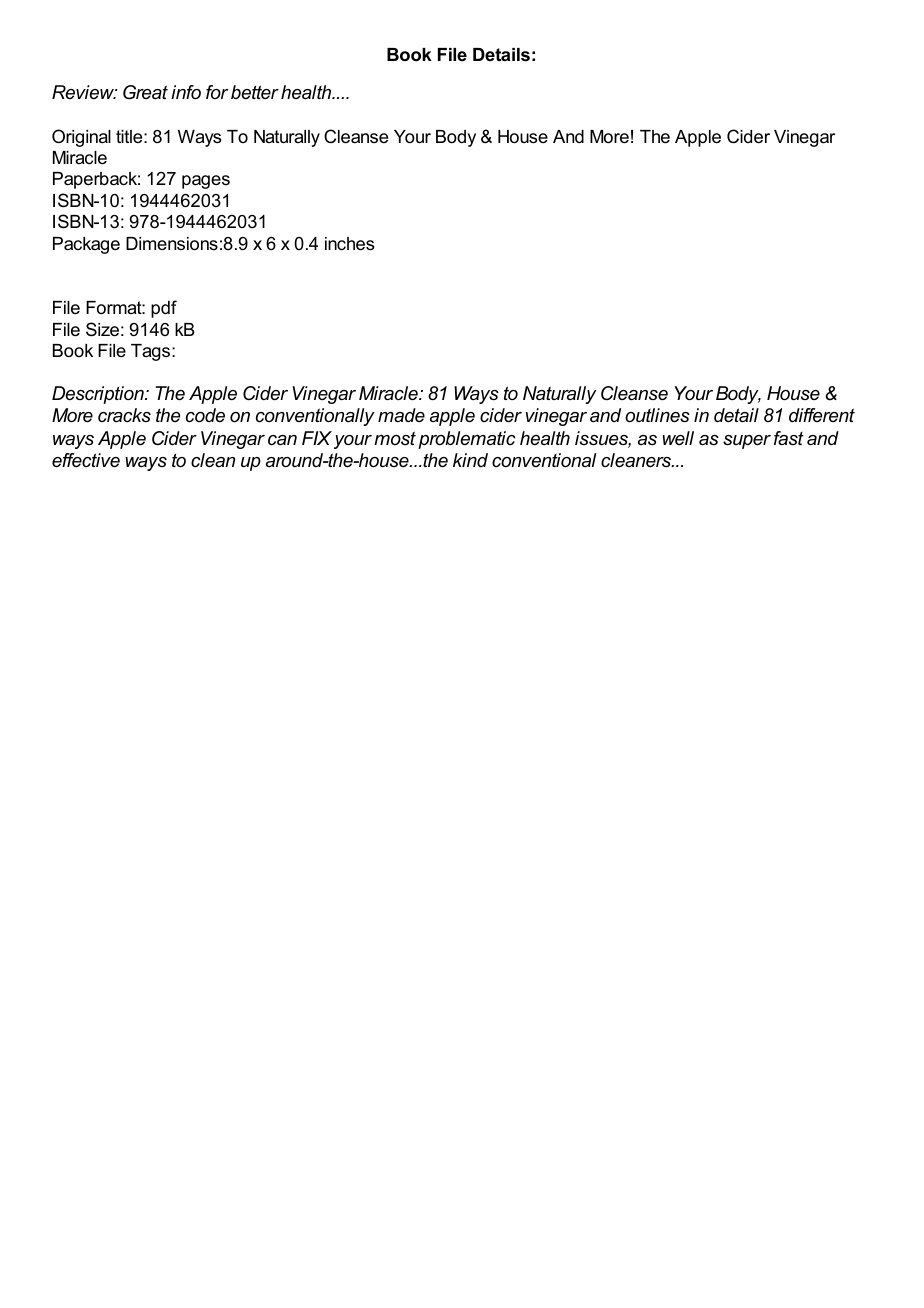 This screenshot has width=924, height=1308. I want to click on effective, so click(86, 460).
